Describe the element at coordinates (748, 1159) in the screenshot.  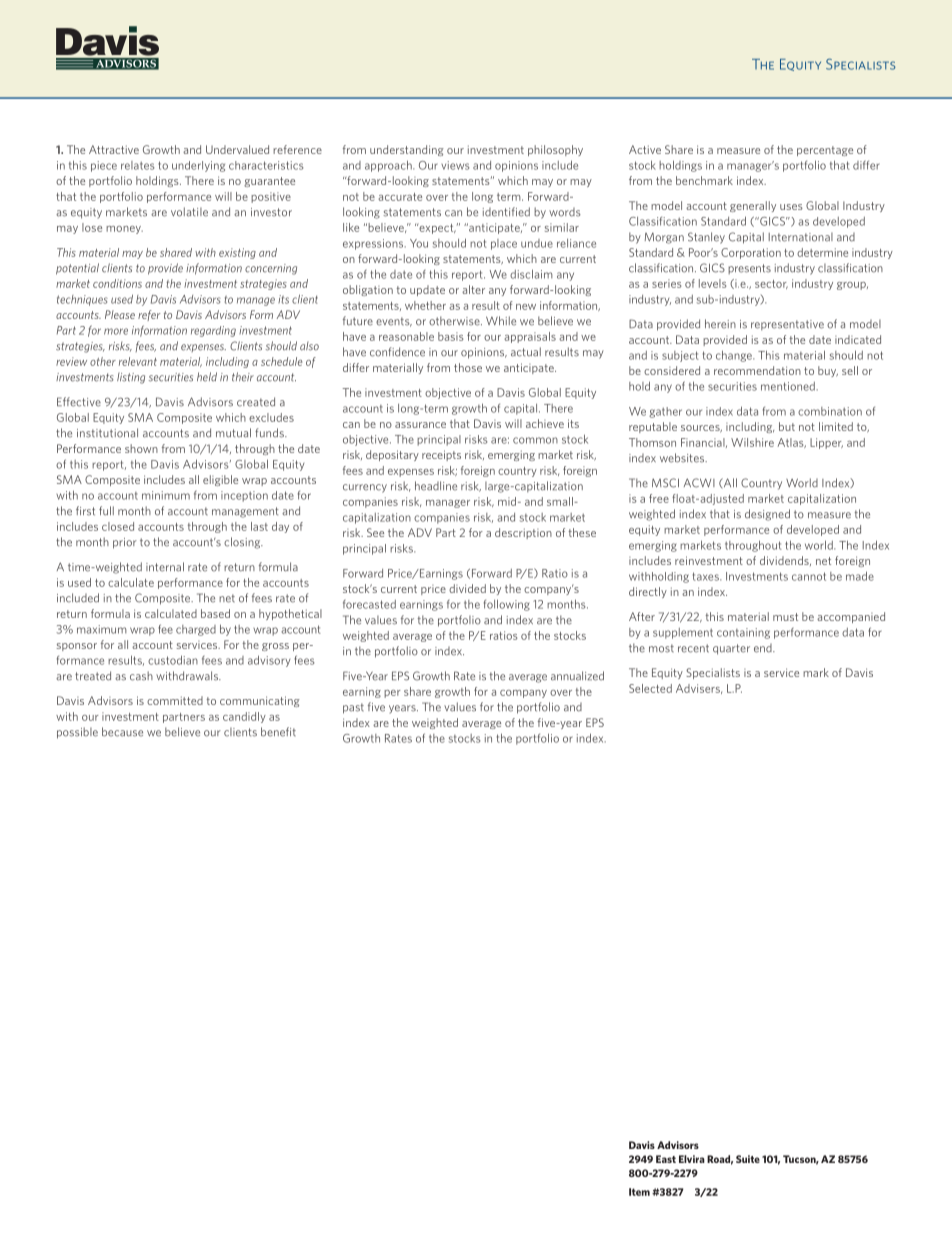
I see `Suite` at that location.
